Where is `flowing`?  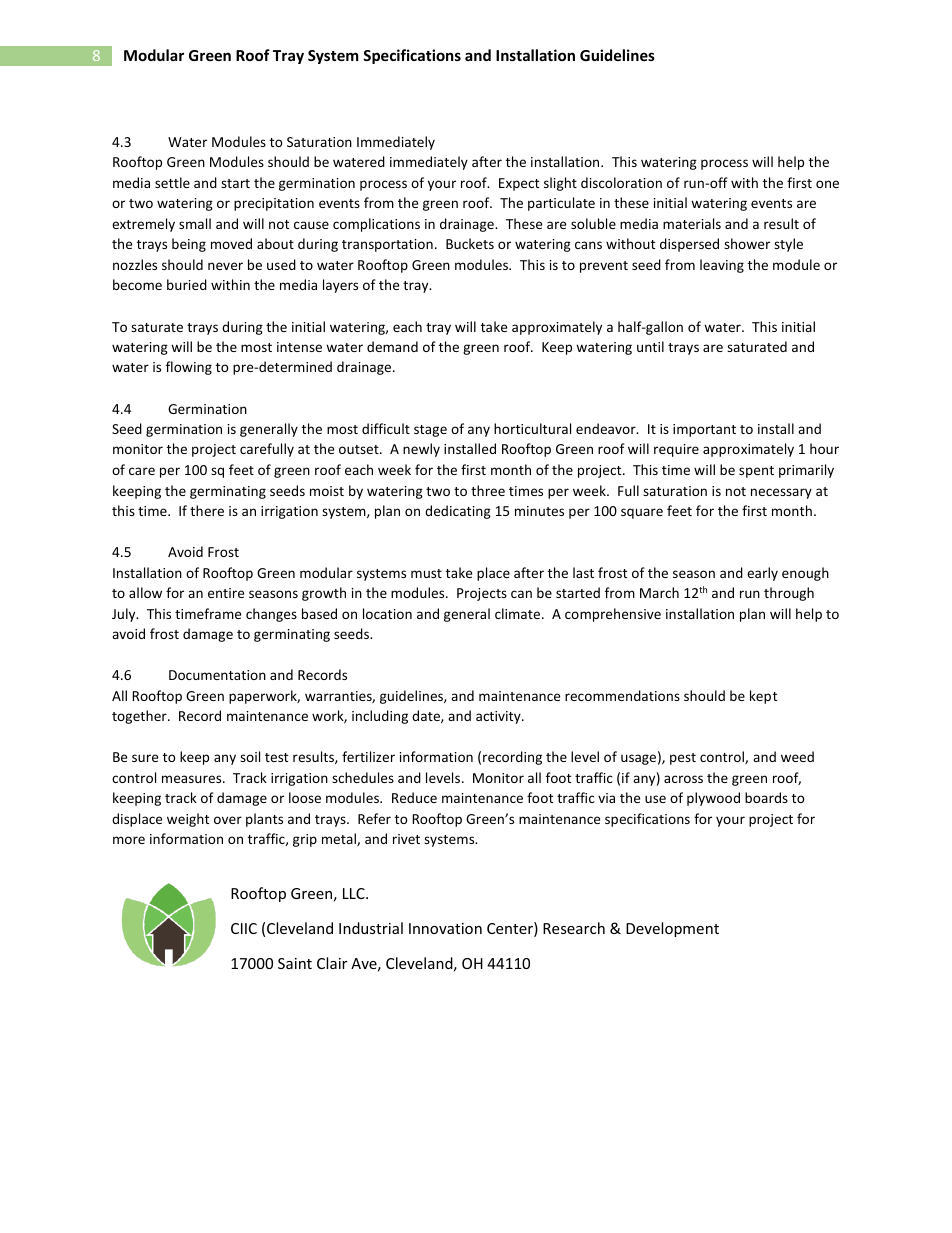
flowing is located at coordinates (189, 368).
